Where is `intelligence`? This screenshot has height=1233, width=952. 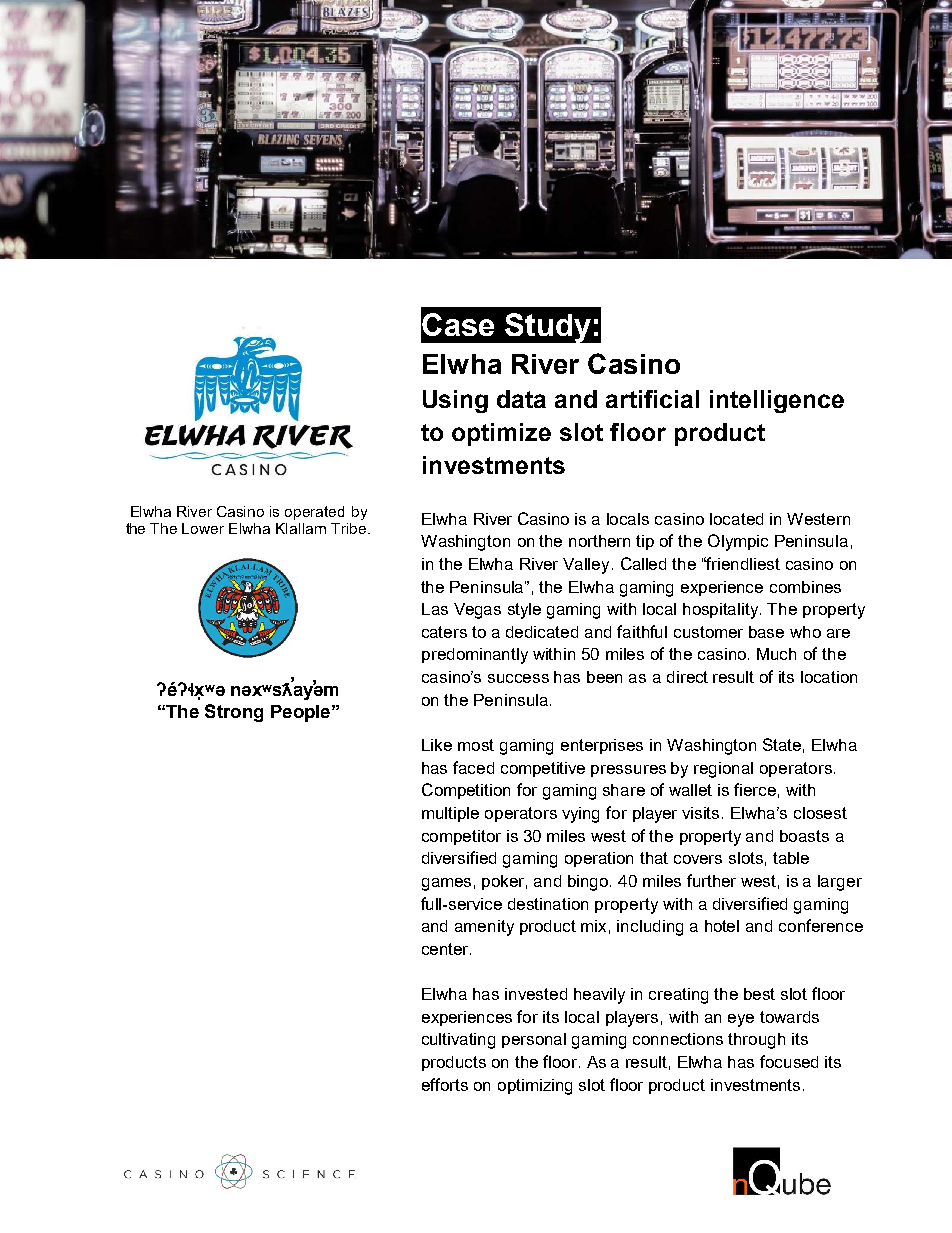 intelligence is located at coordinates (777, 401).
